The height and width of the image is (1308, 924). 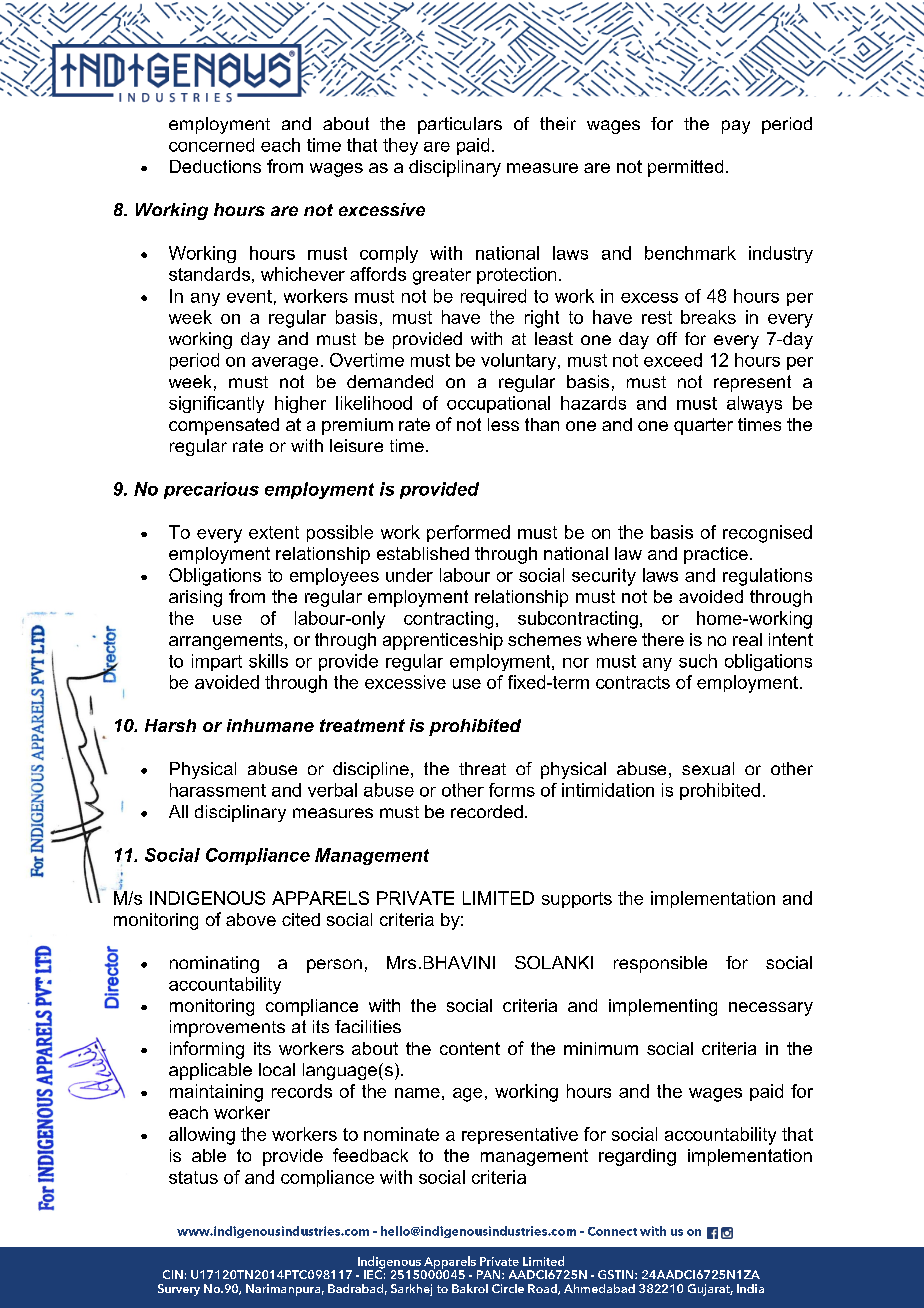 What do you see at coordinates (460, 125) in the image?
I see `particulars` at bounding box center [460, 125].
